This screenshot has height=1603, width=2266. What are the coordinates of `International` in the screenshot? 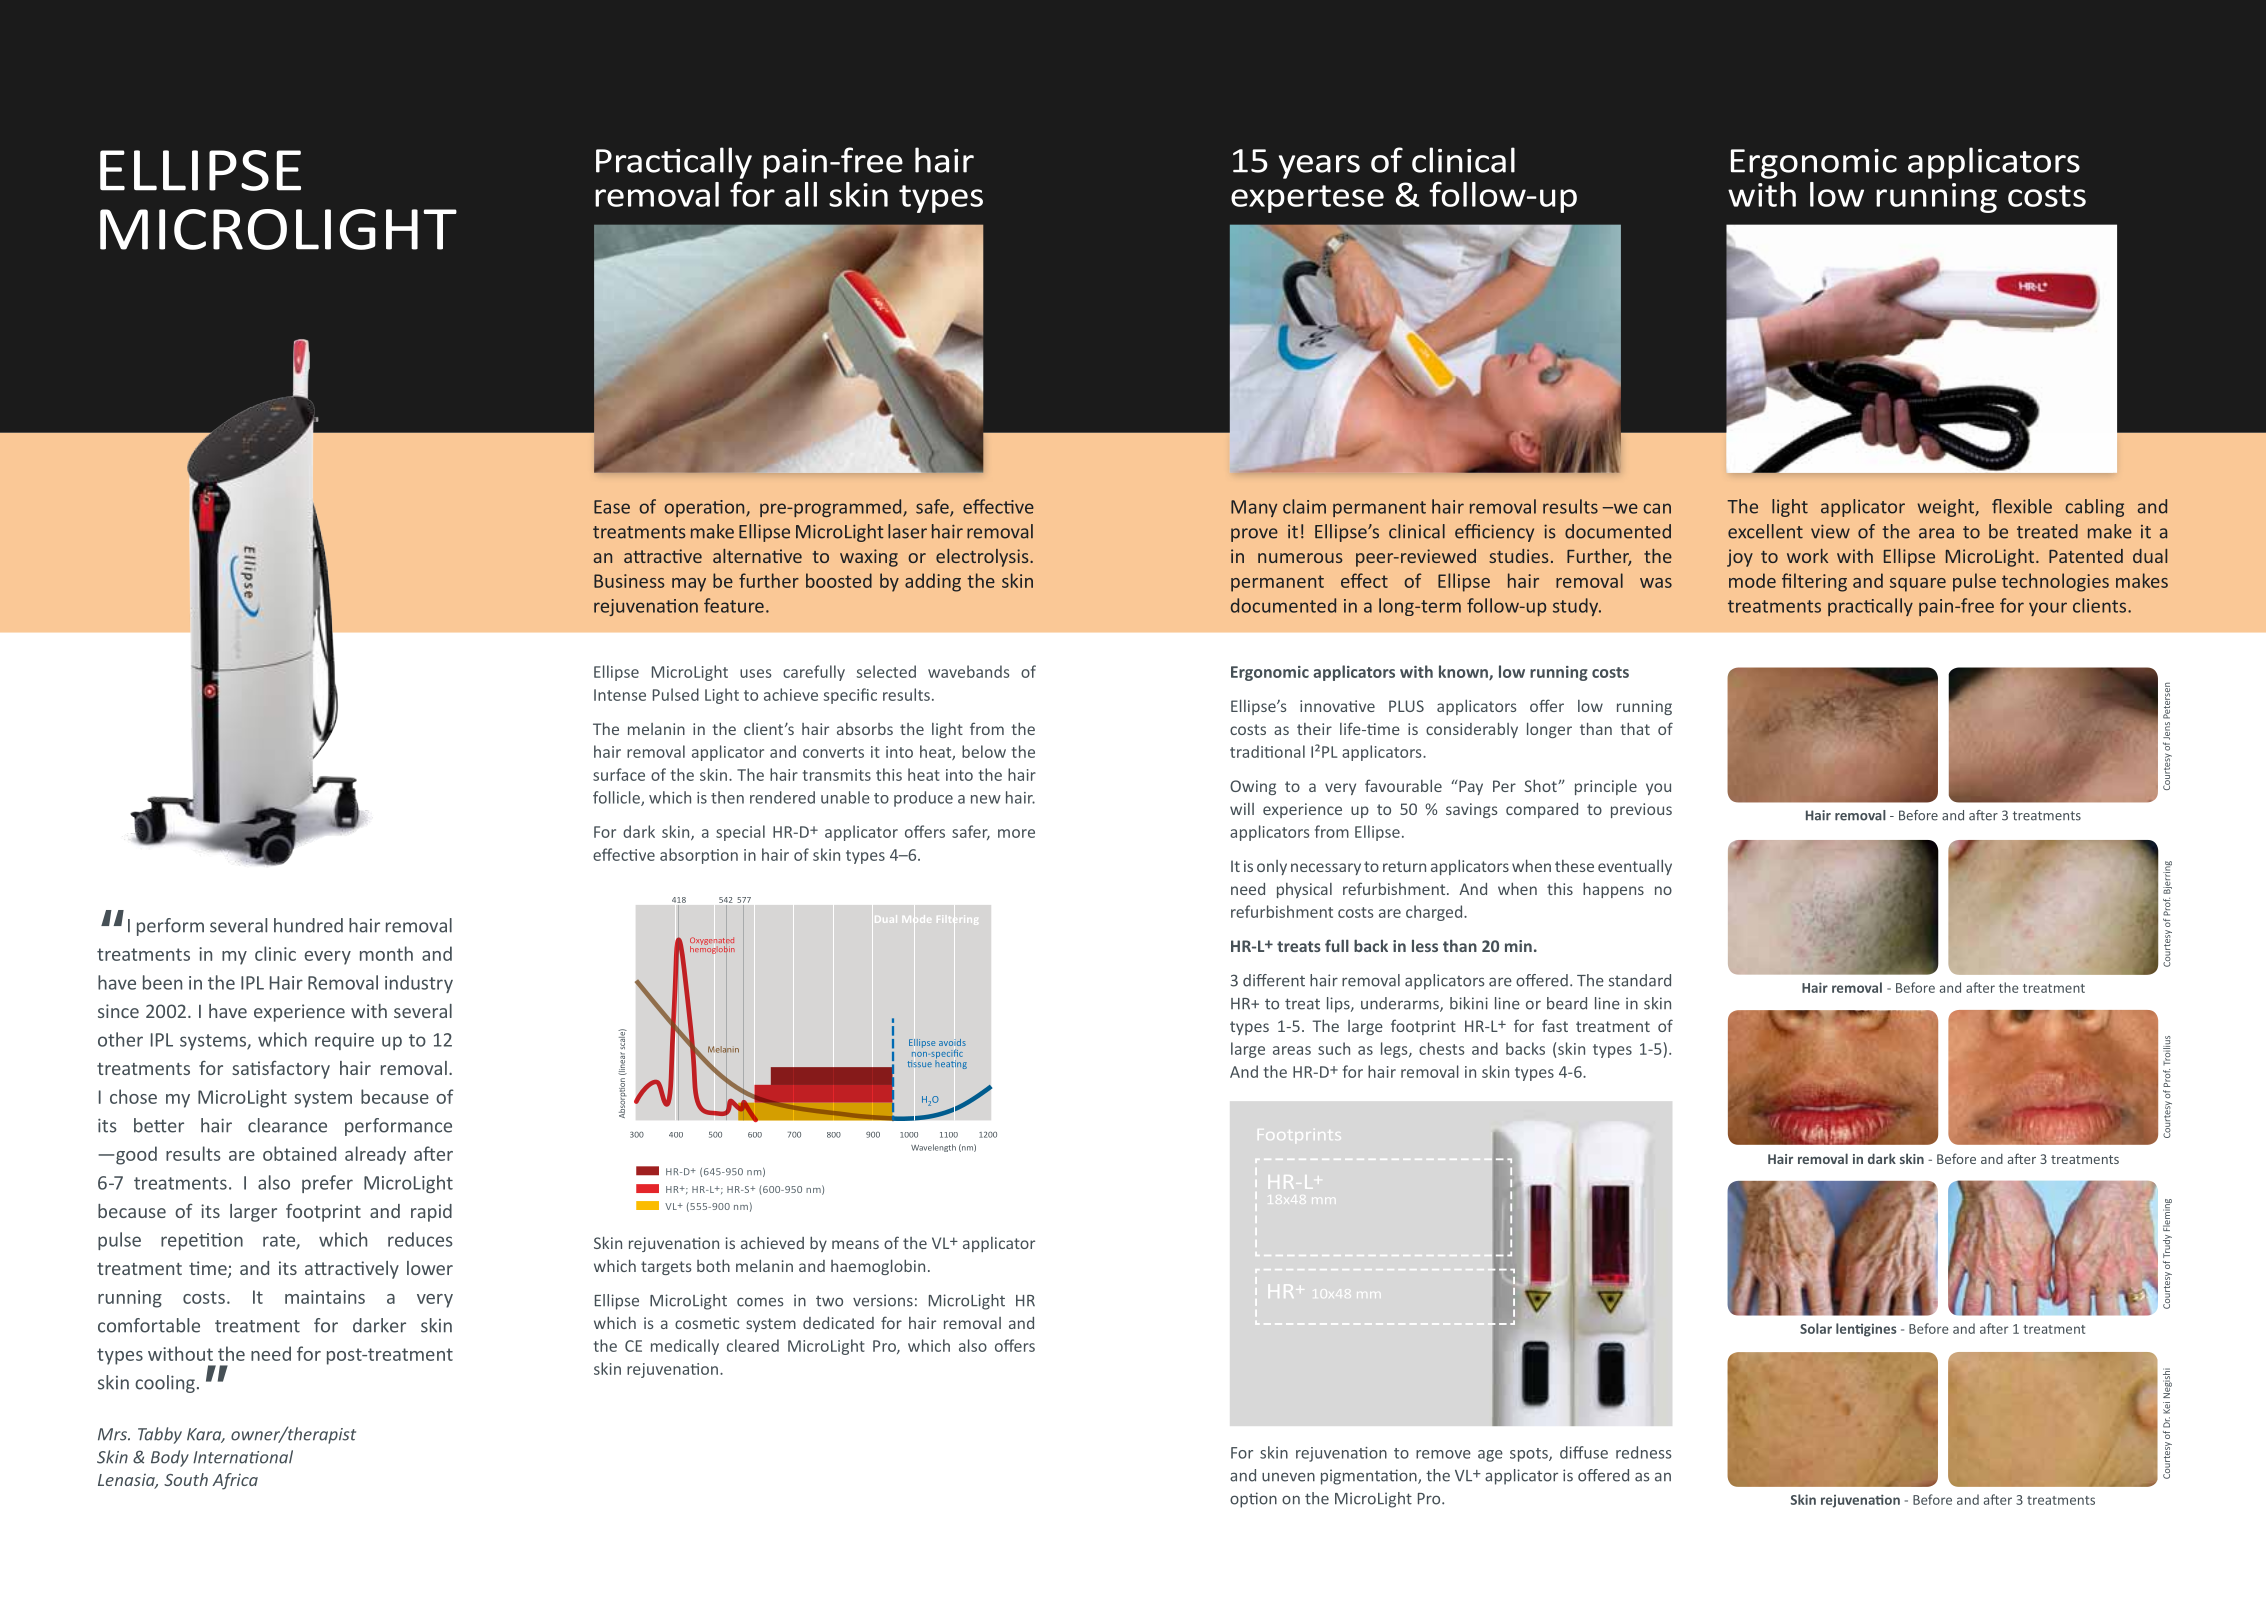 It's located at (243, 1457).
